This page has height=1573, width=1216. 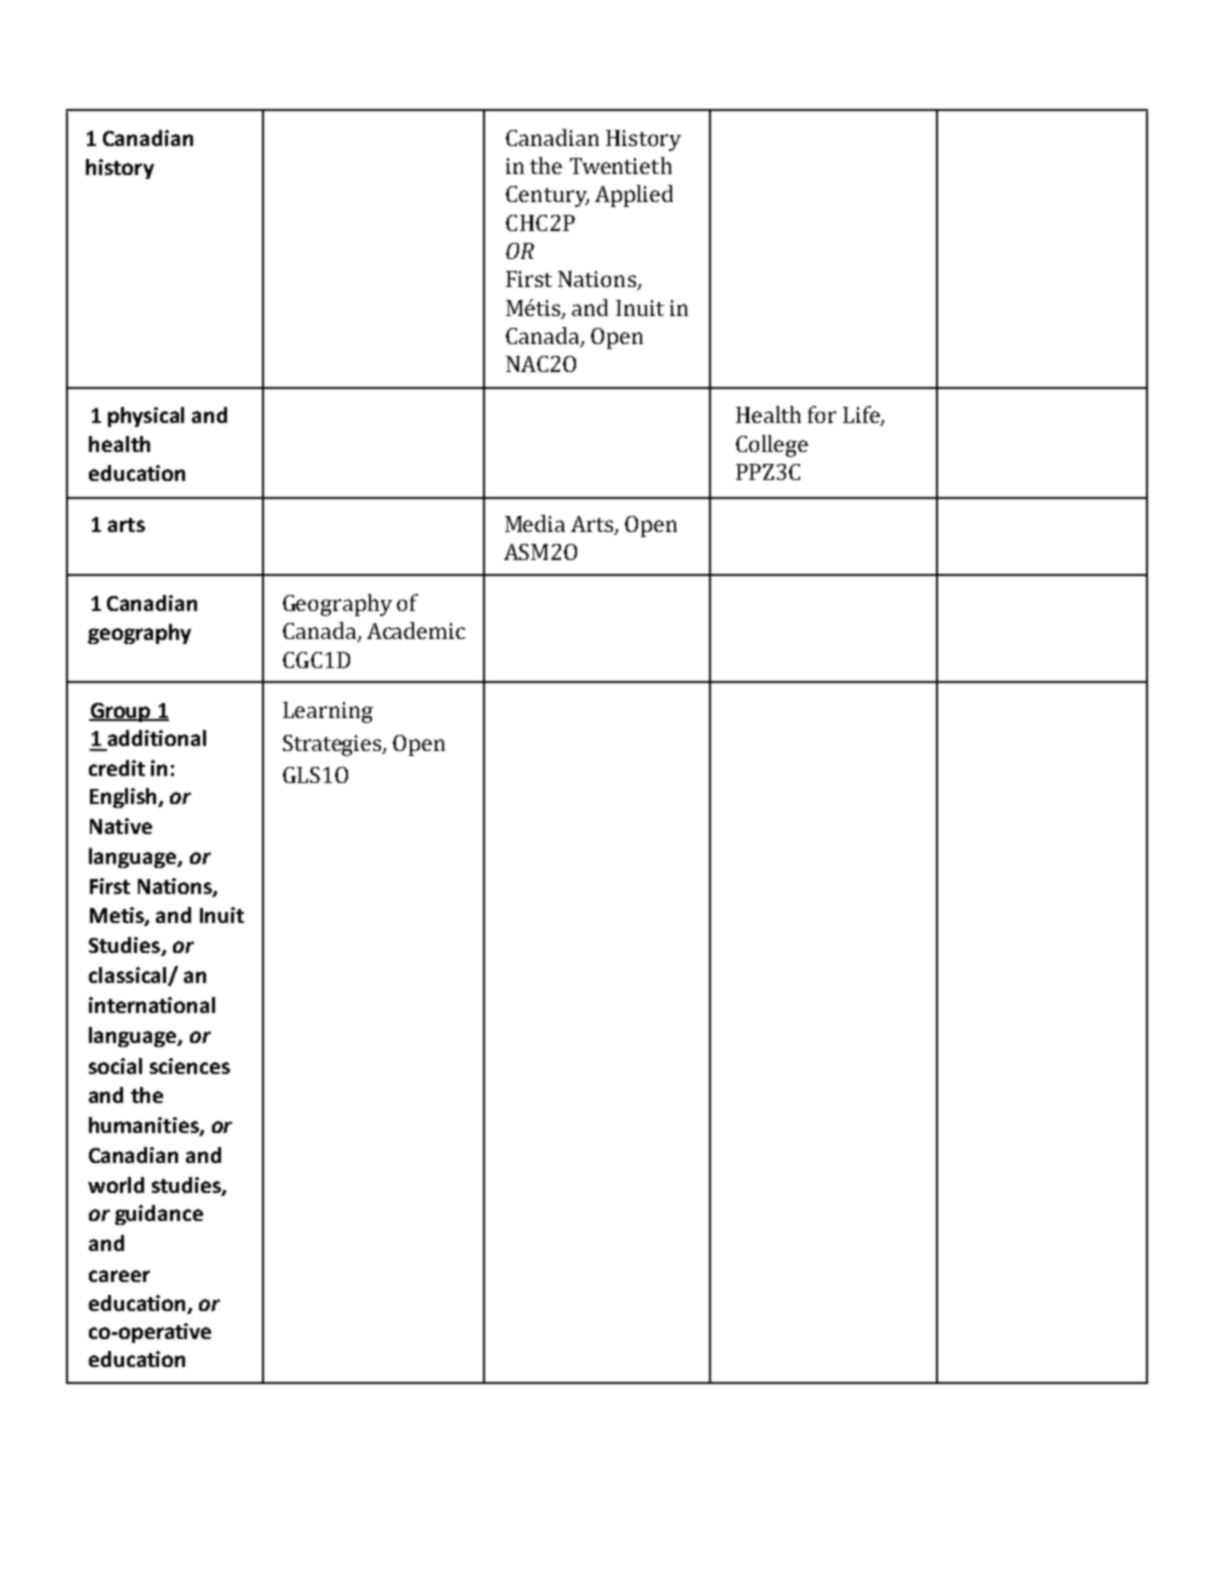 I want to click on additional, so click(x=157, y=738).
